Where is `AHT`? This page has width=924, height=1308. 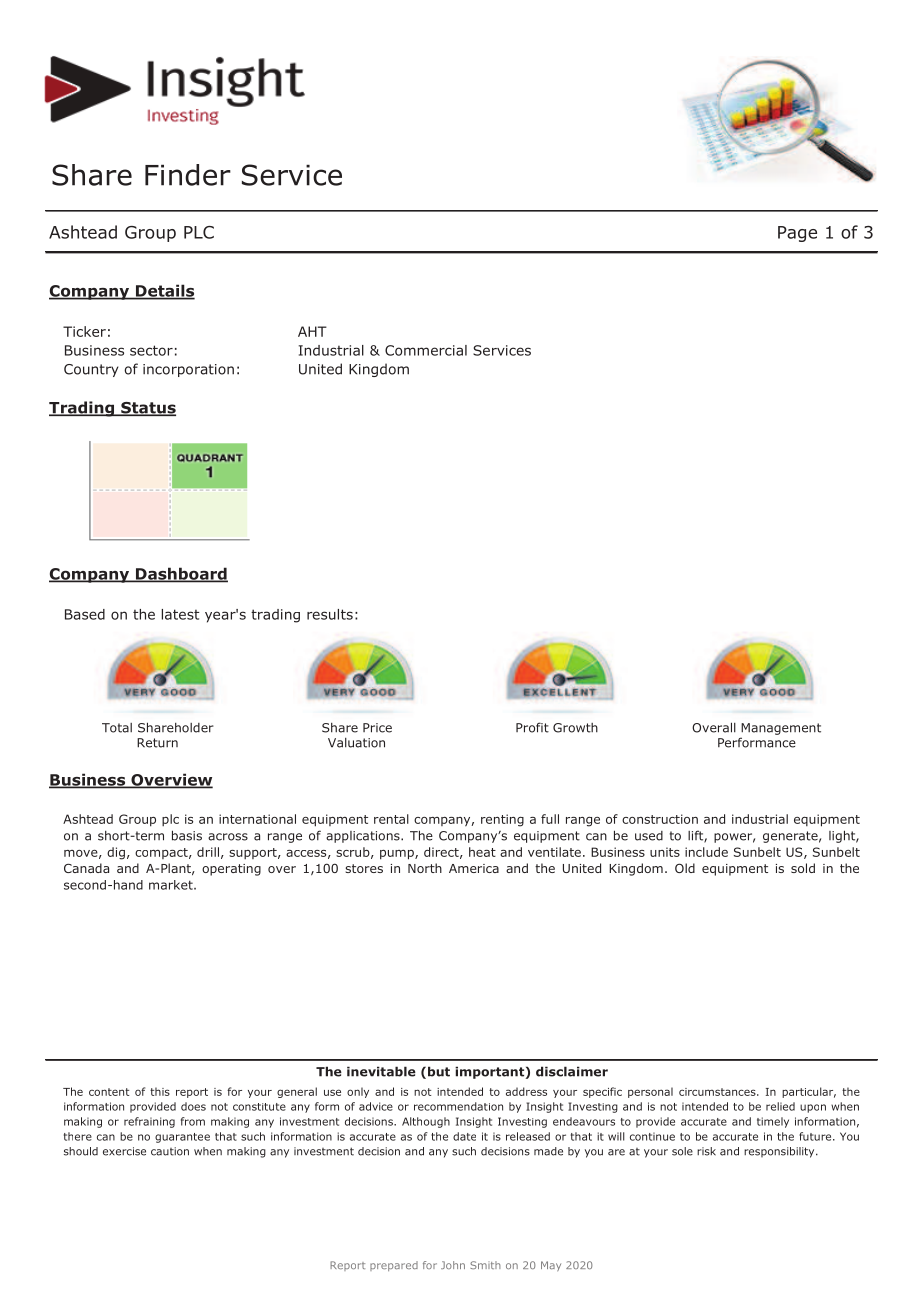 AHT is located at coordinates (312, 331).
